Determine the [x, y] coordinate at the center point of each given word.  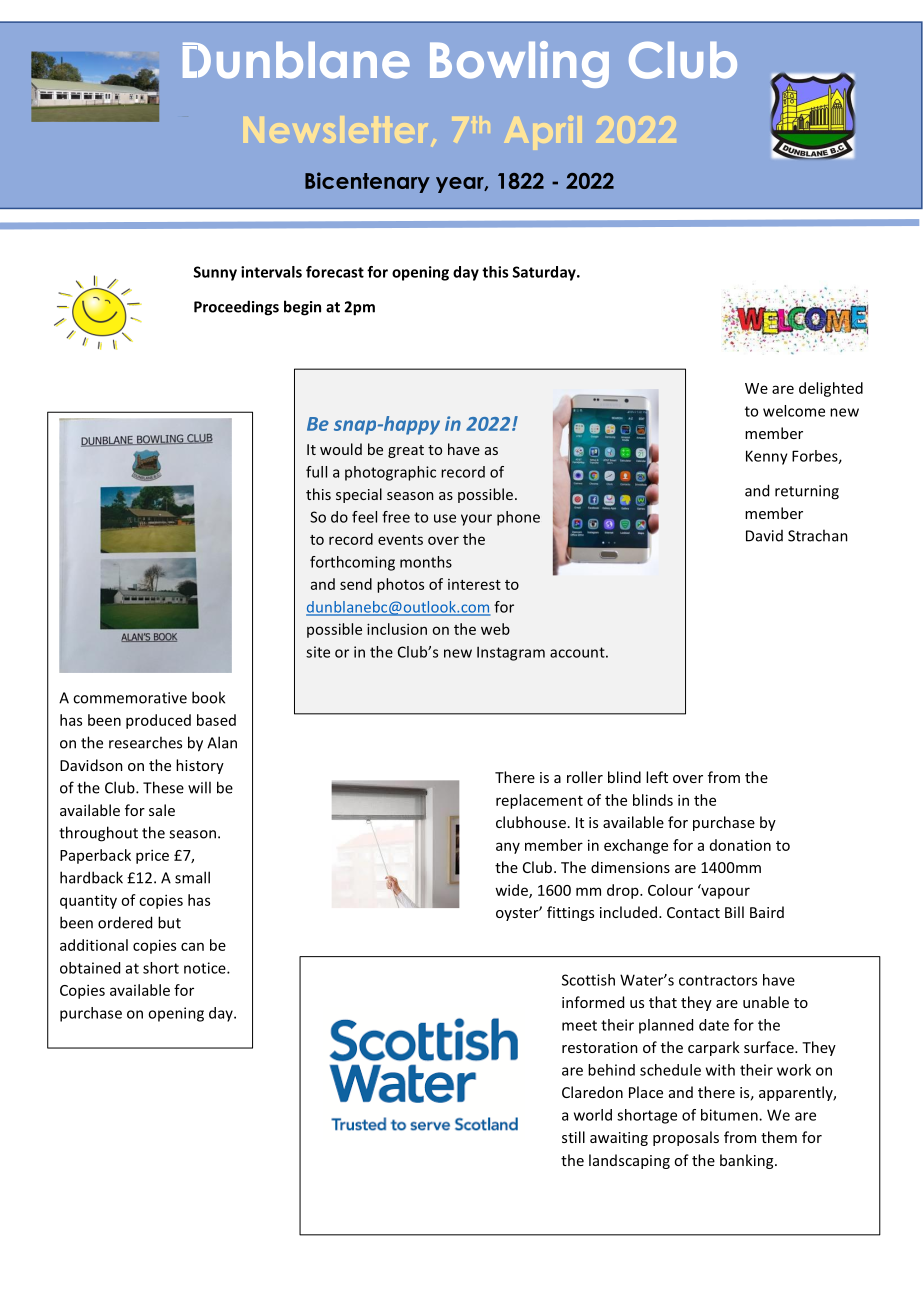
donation [740, 845]
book [208, 697]
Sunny [215, 273]
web [495, 629]
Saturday [545, 273]
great [406, 451]
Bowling [519, 64]
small [192, 877]
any [508, 848]
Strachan [818, 535]
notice [206, 968]
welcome [794, 411]
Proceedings [236, 308]
